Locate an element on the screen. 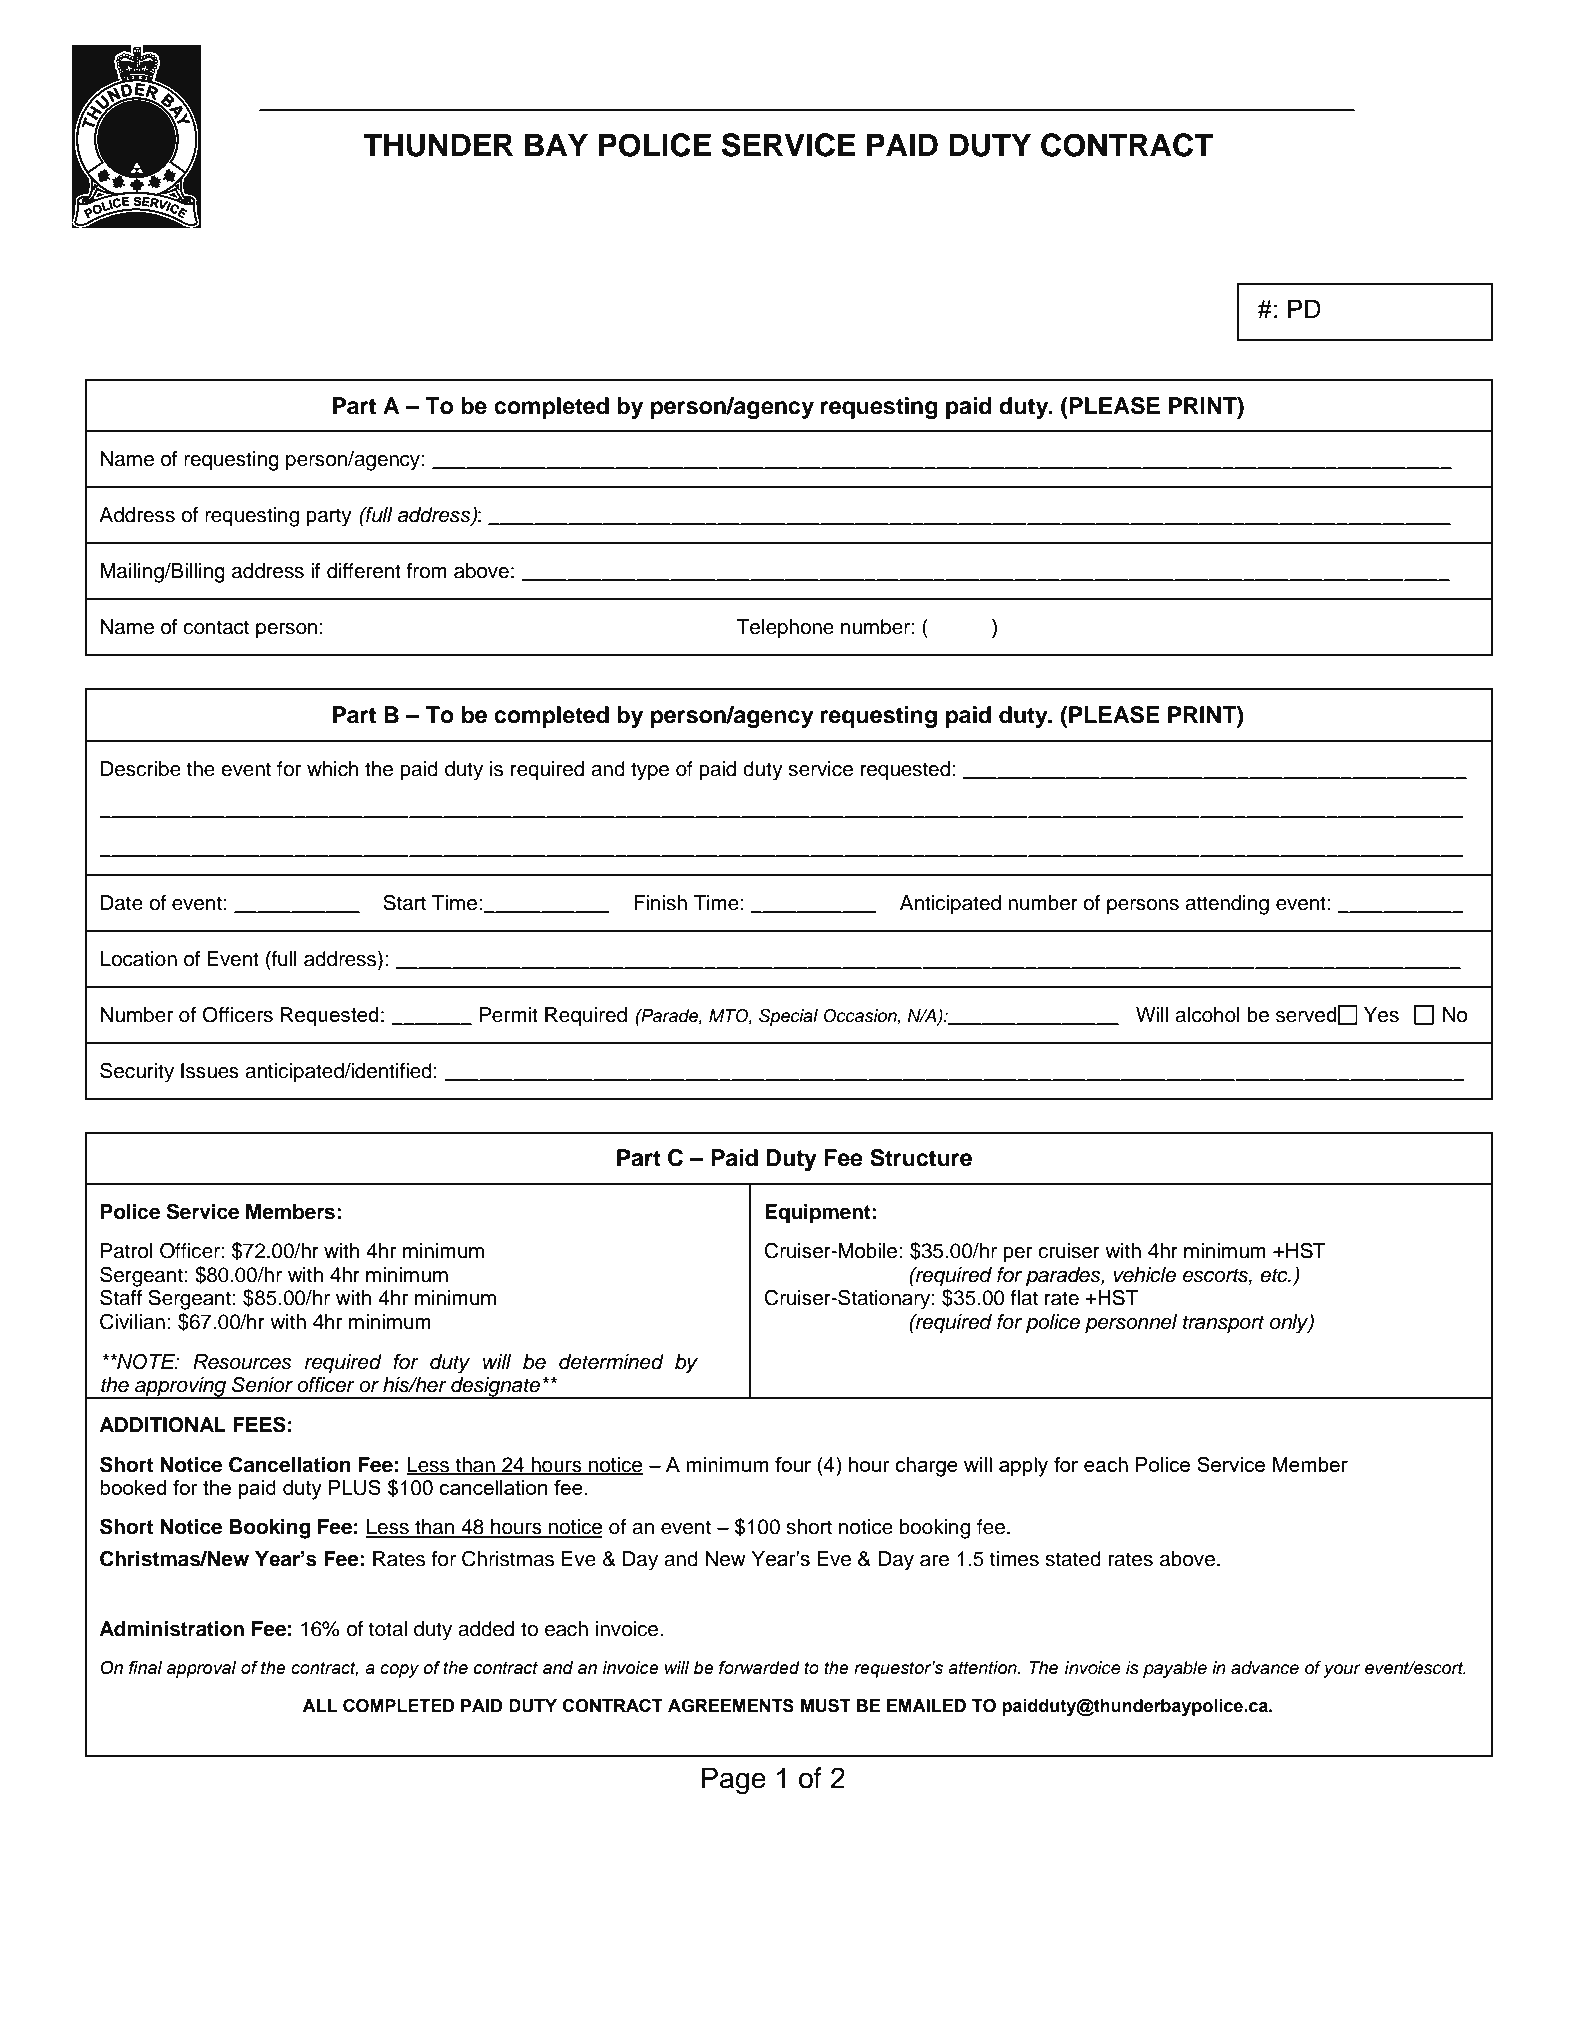 The image size is (1577, 2041). transport is located at coordinates (1224, 1324).
